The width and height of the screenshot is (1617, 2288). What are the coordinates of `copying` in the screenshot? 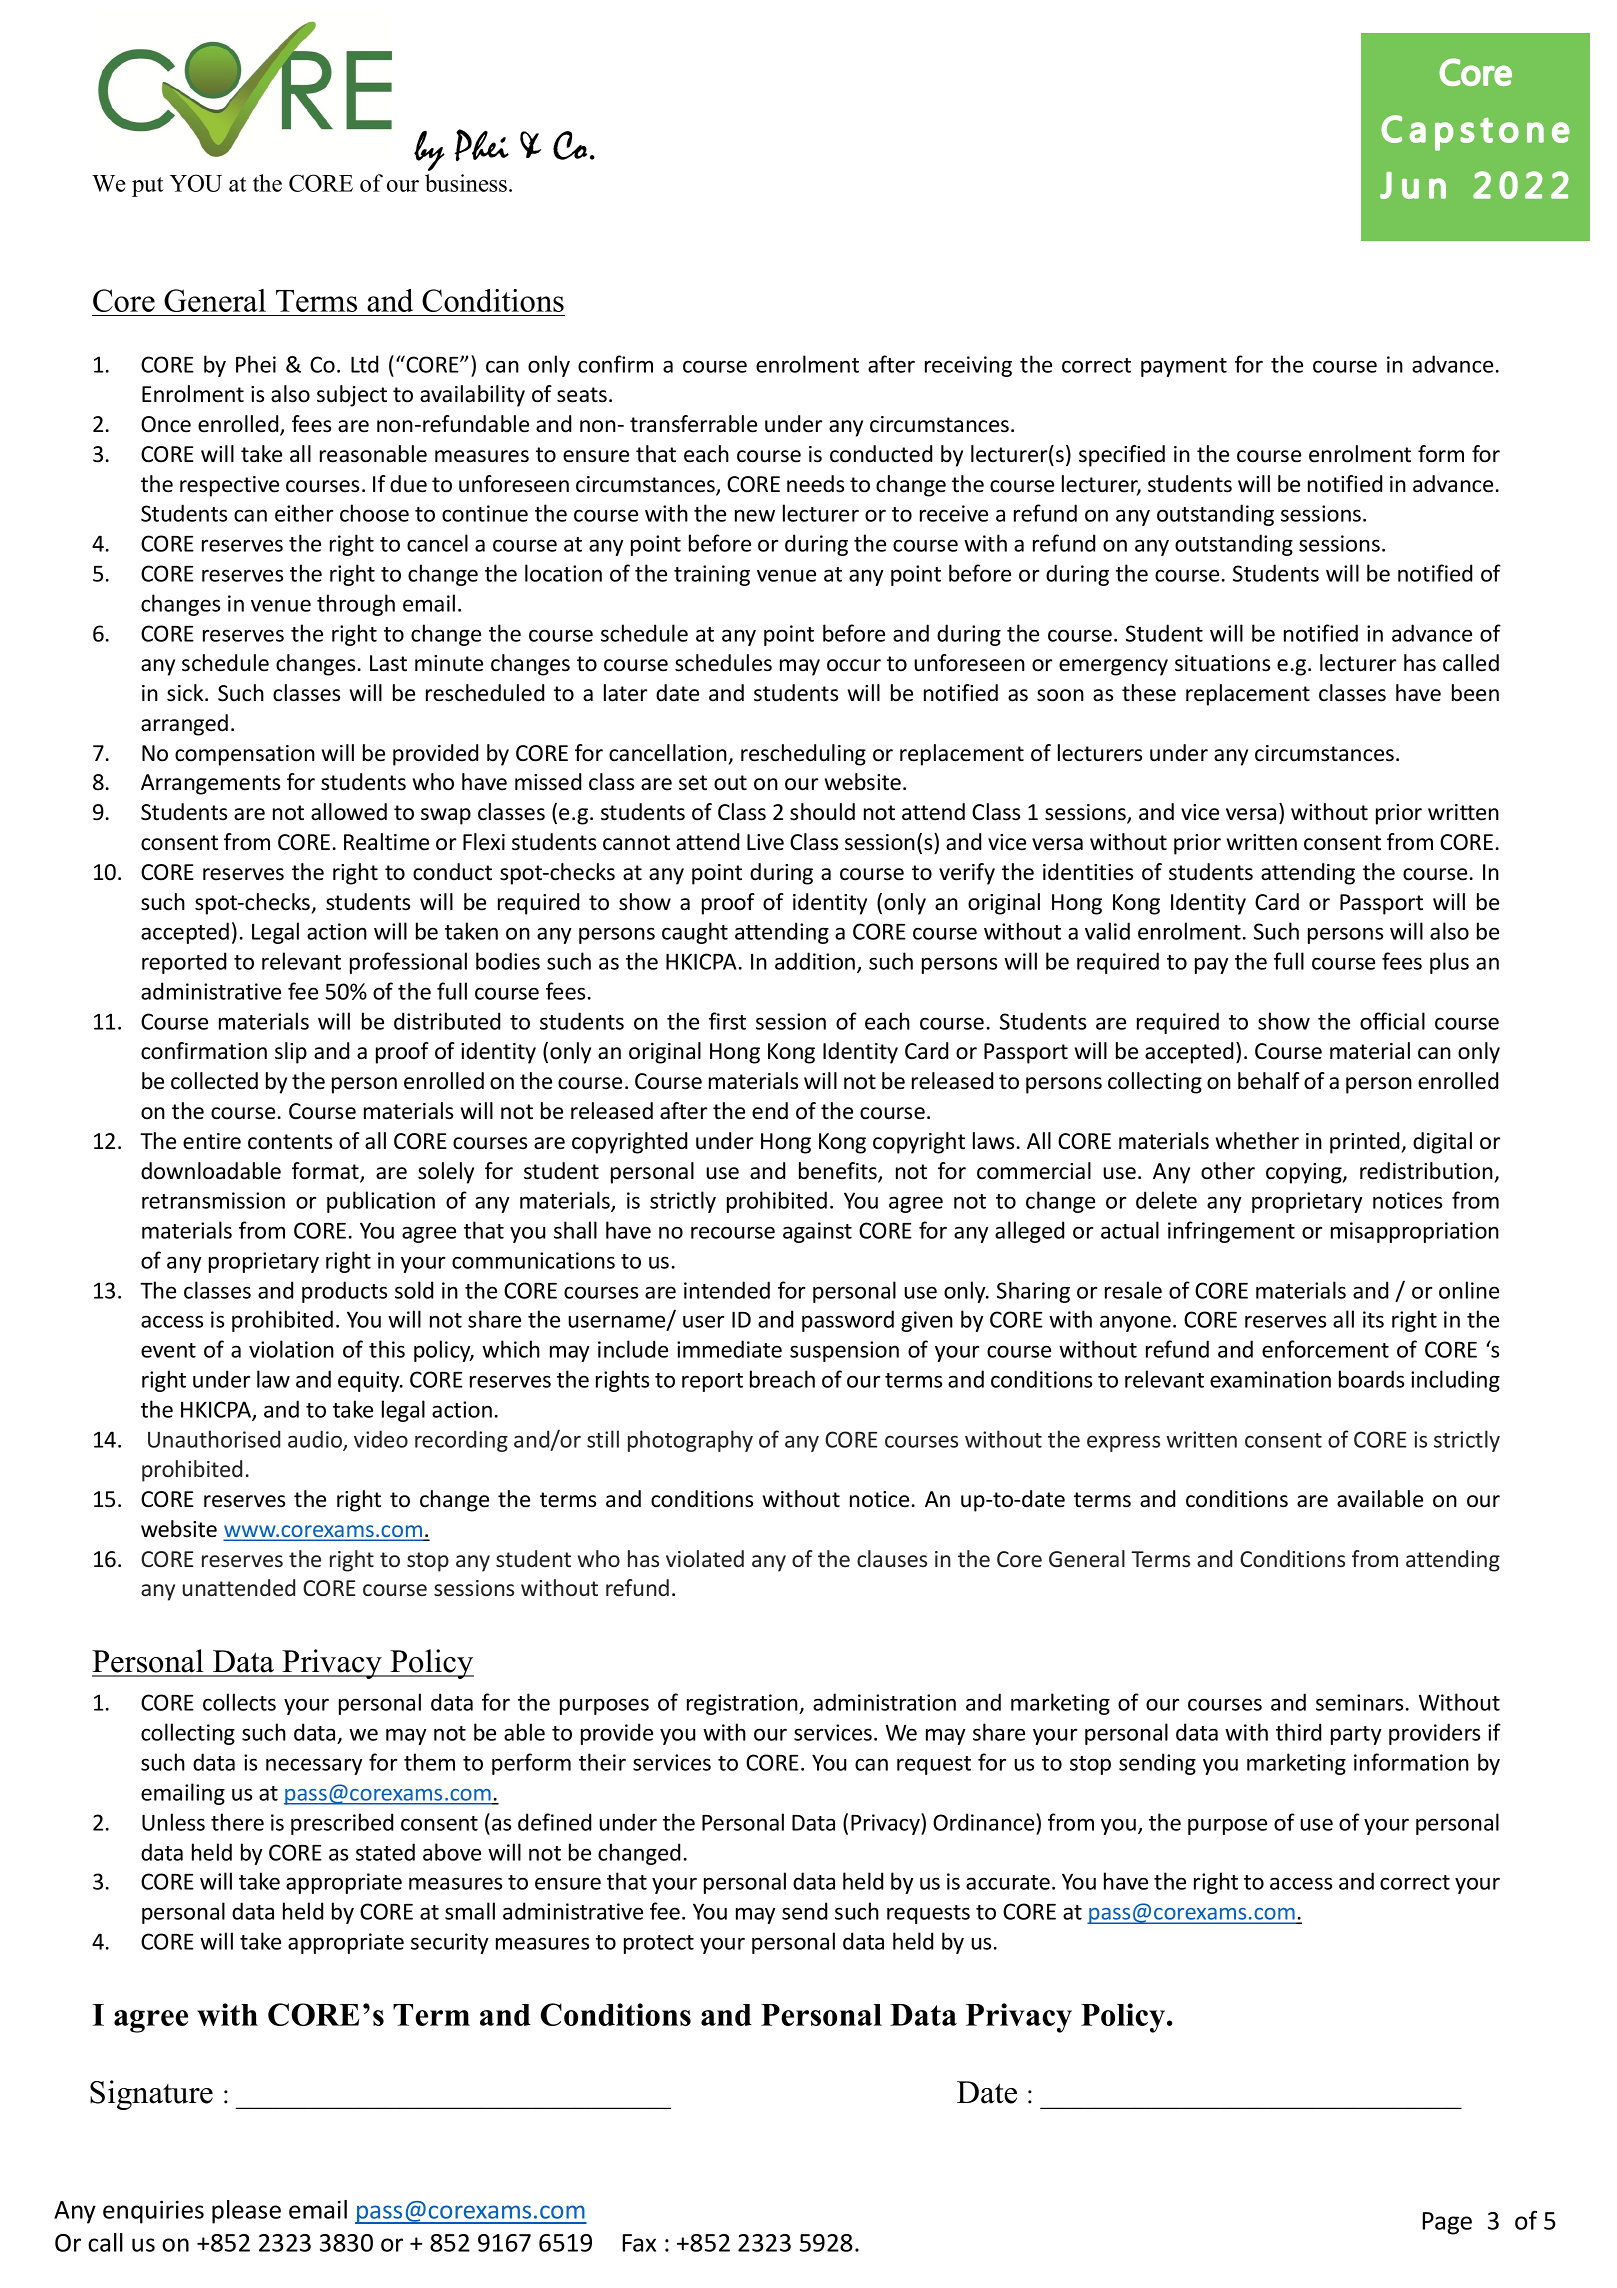 It's located at (1305, 1173).
